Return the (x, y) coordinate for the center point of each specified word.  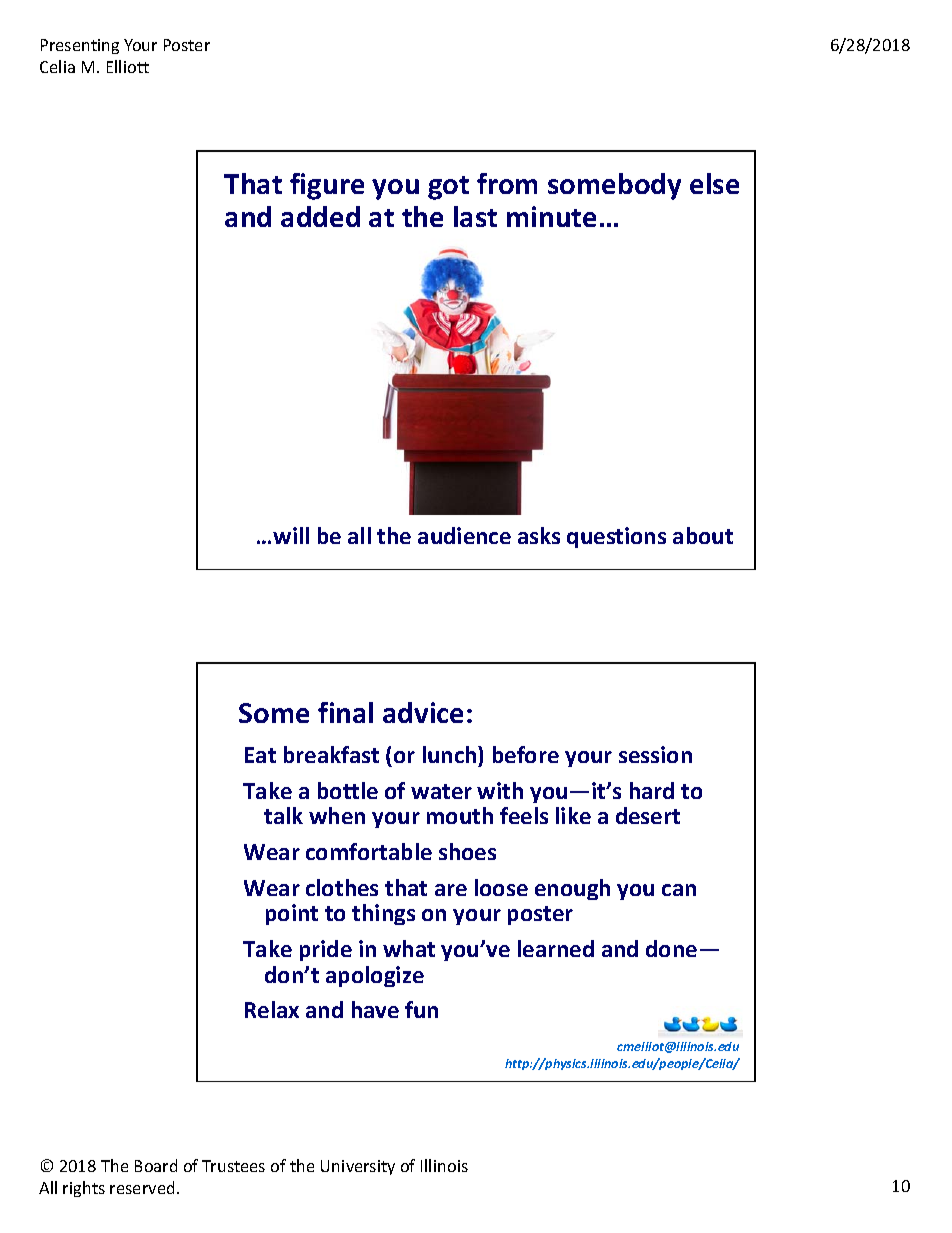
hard (652, 790)
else (714, 183)
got (448, 188)
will (291, 535)
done (671, 948)
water (441, 791)
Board (156, 1165)
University (358, 1167)
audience (464, 535)
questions (616, 537)
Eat (260, 755)
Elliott (128, 66)
